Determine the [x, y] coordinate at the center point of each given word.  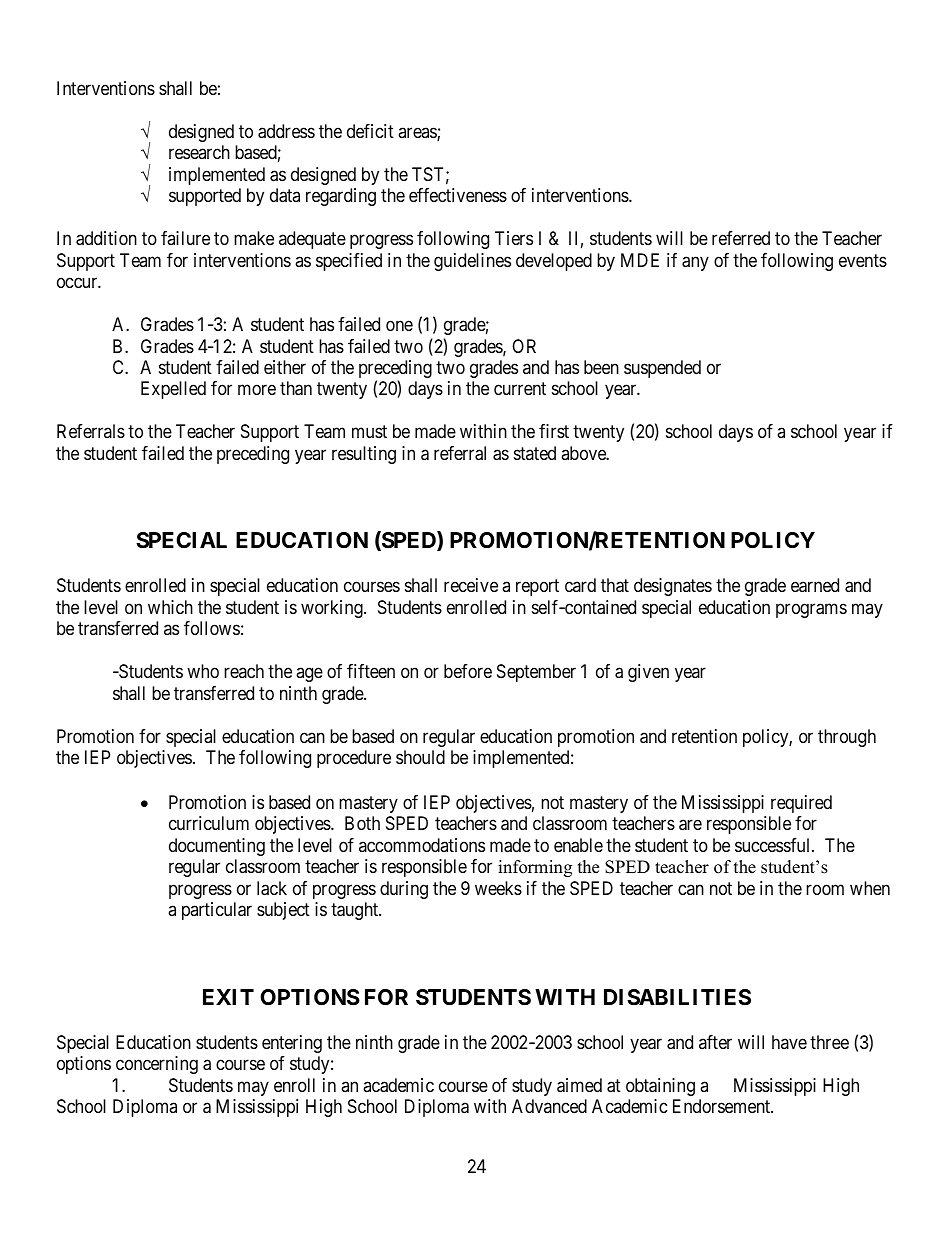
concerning [157, 1065]
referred [741, 238]
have [789, 1042]
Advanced [549, 1106]
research [199, 152]
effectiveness [458, 195]
